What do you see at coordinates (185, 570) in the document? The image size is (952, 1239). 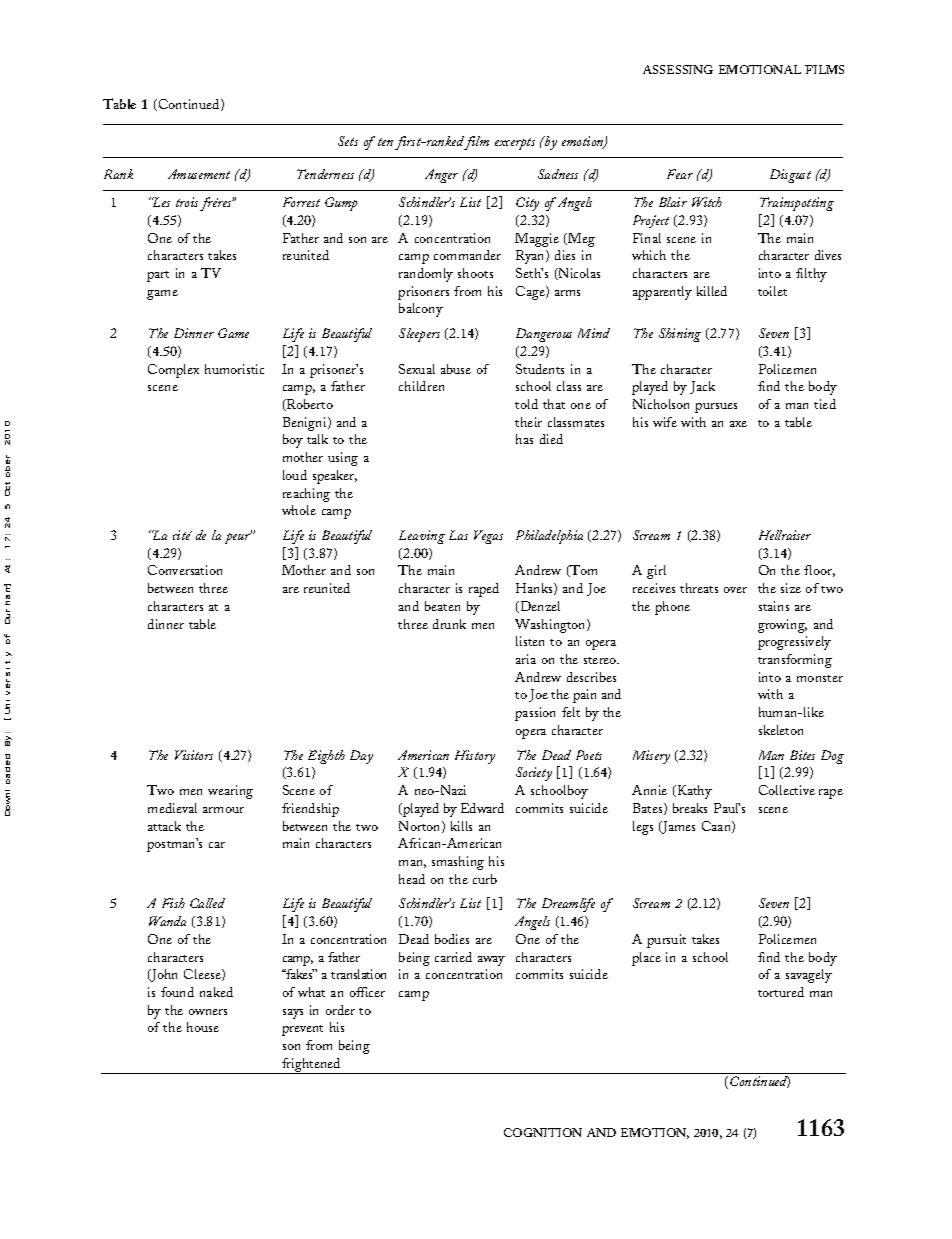 I see `Conversation` at bounding box center [185, 570].
